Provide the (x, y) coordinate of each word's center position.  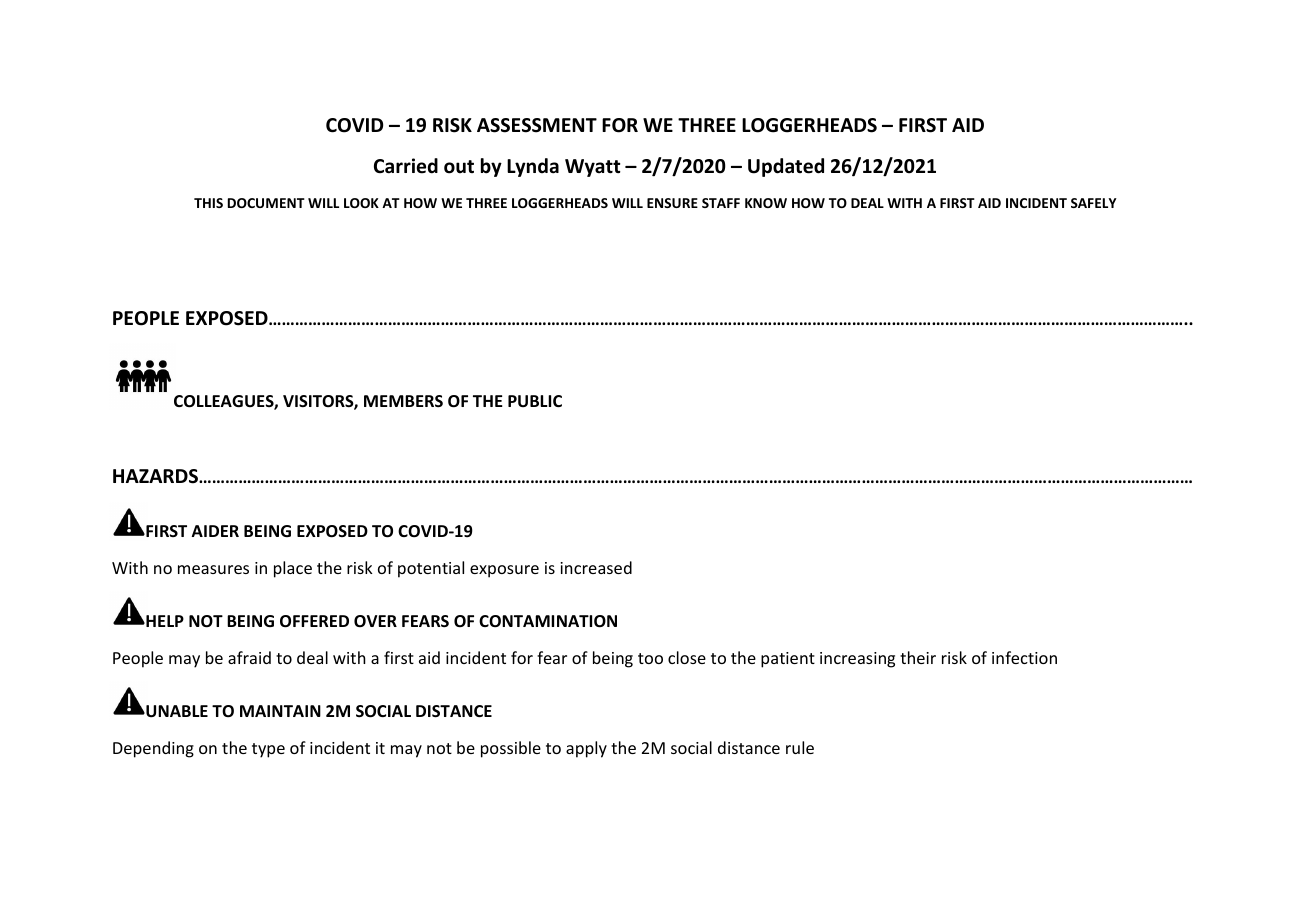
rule (800, 747)
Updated (786, 167)
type (268, 750)
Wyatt (593, 168)
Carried (406, 166)
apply (586, 749)
